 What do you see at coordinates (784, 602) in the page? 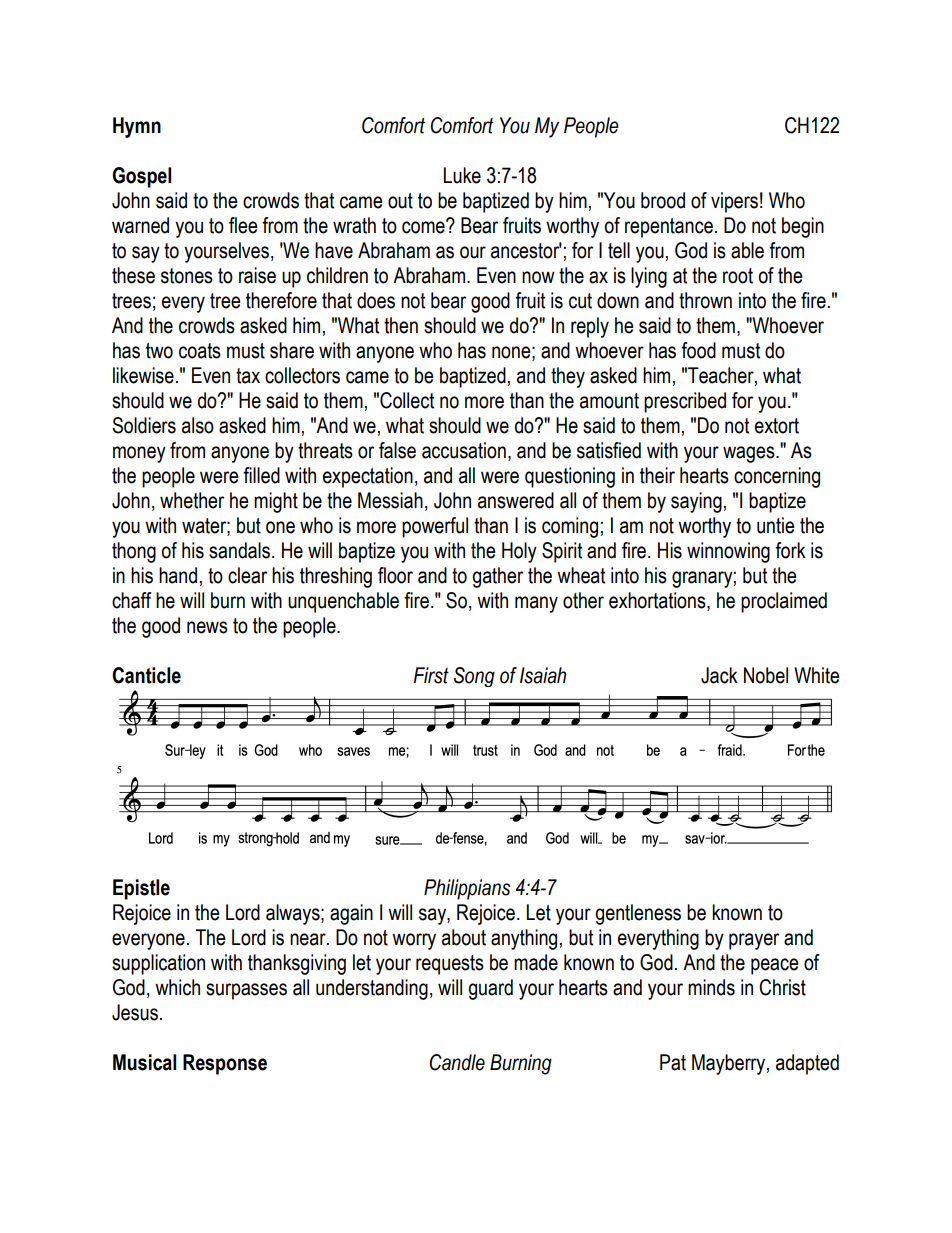
I see `proclaimed` at bounding box center [784, 602].
